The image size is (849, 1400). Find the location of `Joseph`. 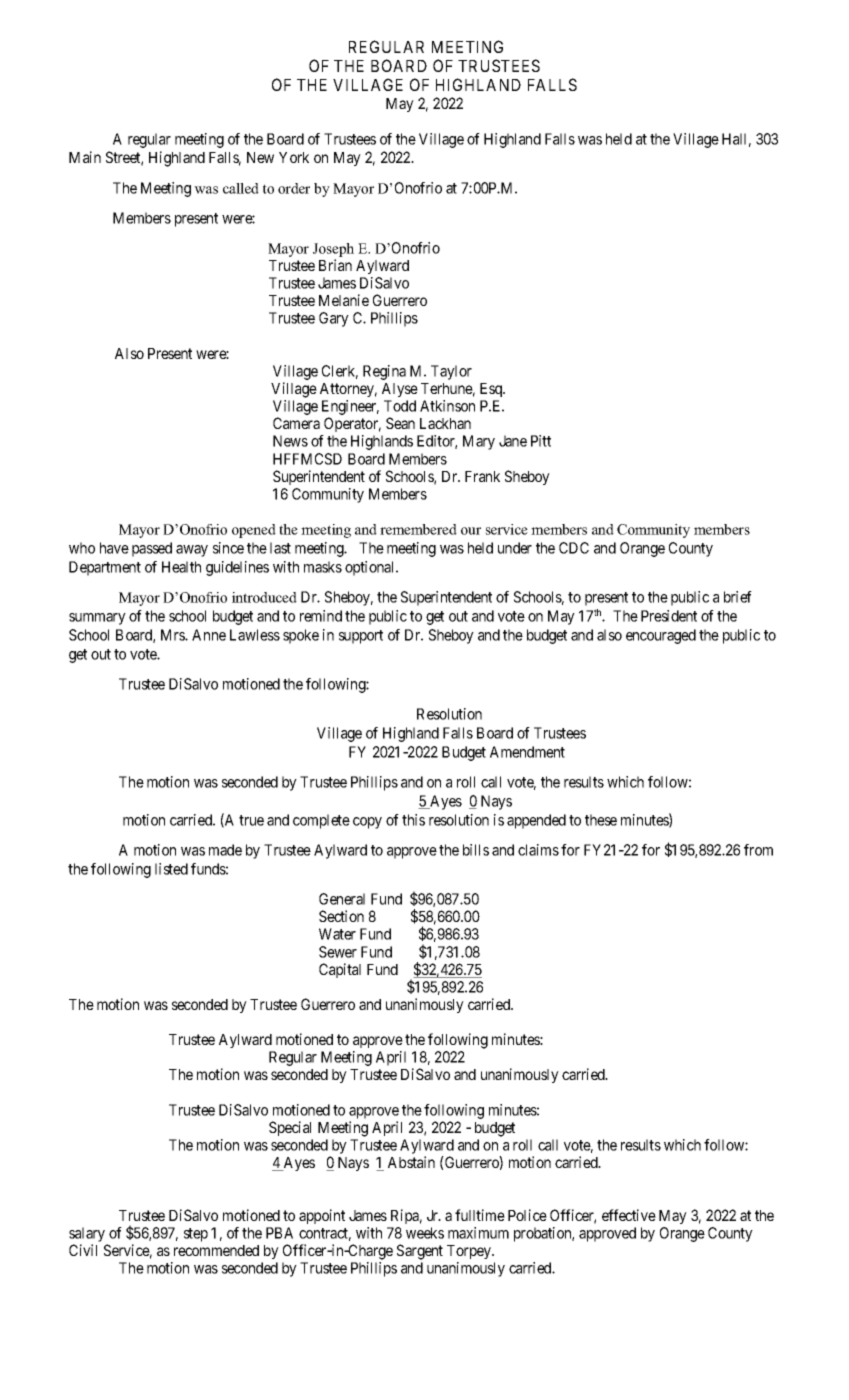

Joseph is located at coordinates (333, 250).
